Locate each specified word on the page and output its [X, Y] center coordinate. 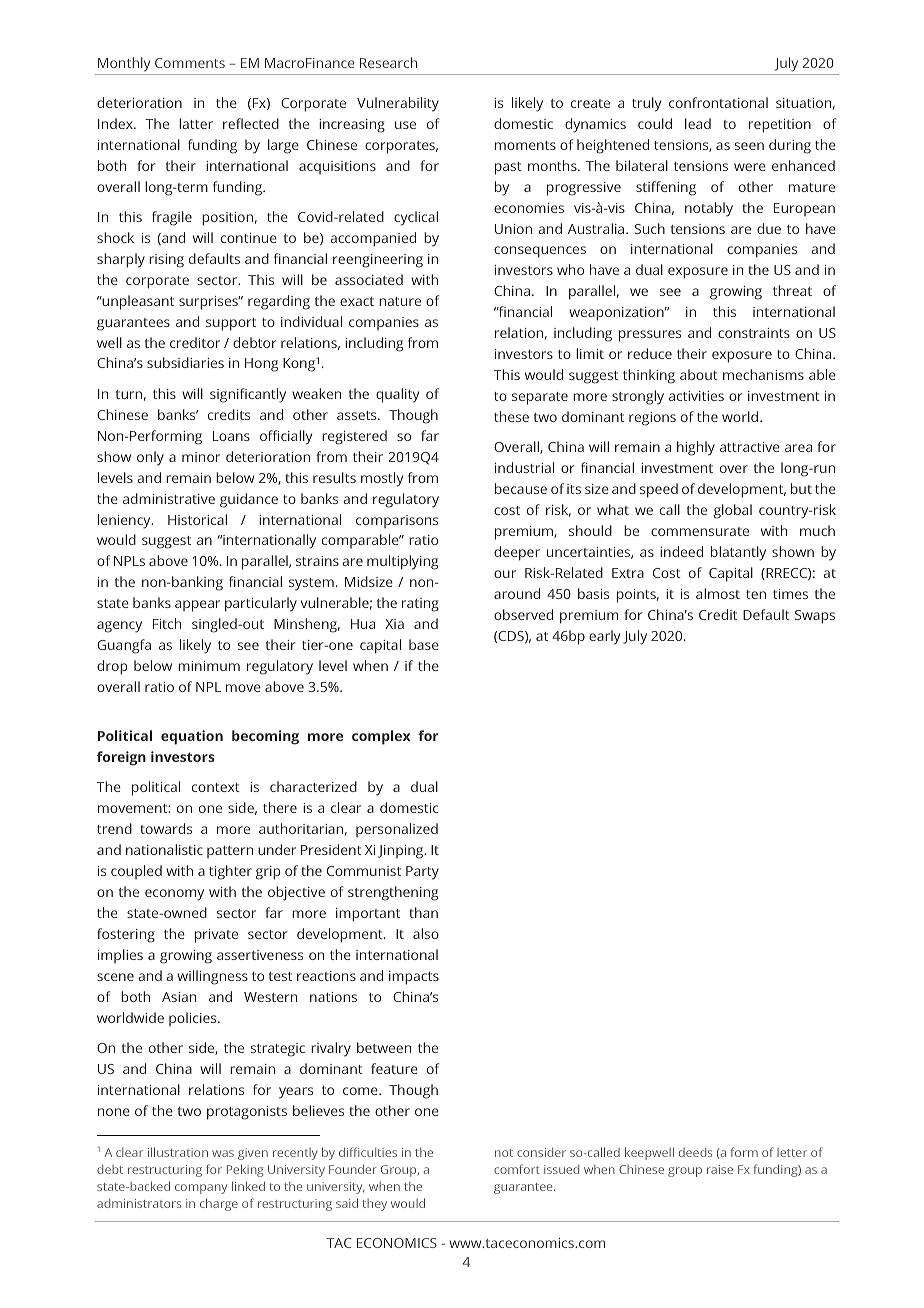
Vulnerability [398, 104]
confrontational [718, 102]
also [426, 933]
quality [397, 395]
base [424, 644]
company [201, 1189]
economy [174, 895]
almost [718, 593]
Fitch [167, 623]
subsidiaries [185, 362]
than [423, 912]
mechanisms [763, 374]
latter [196, 123]
